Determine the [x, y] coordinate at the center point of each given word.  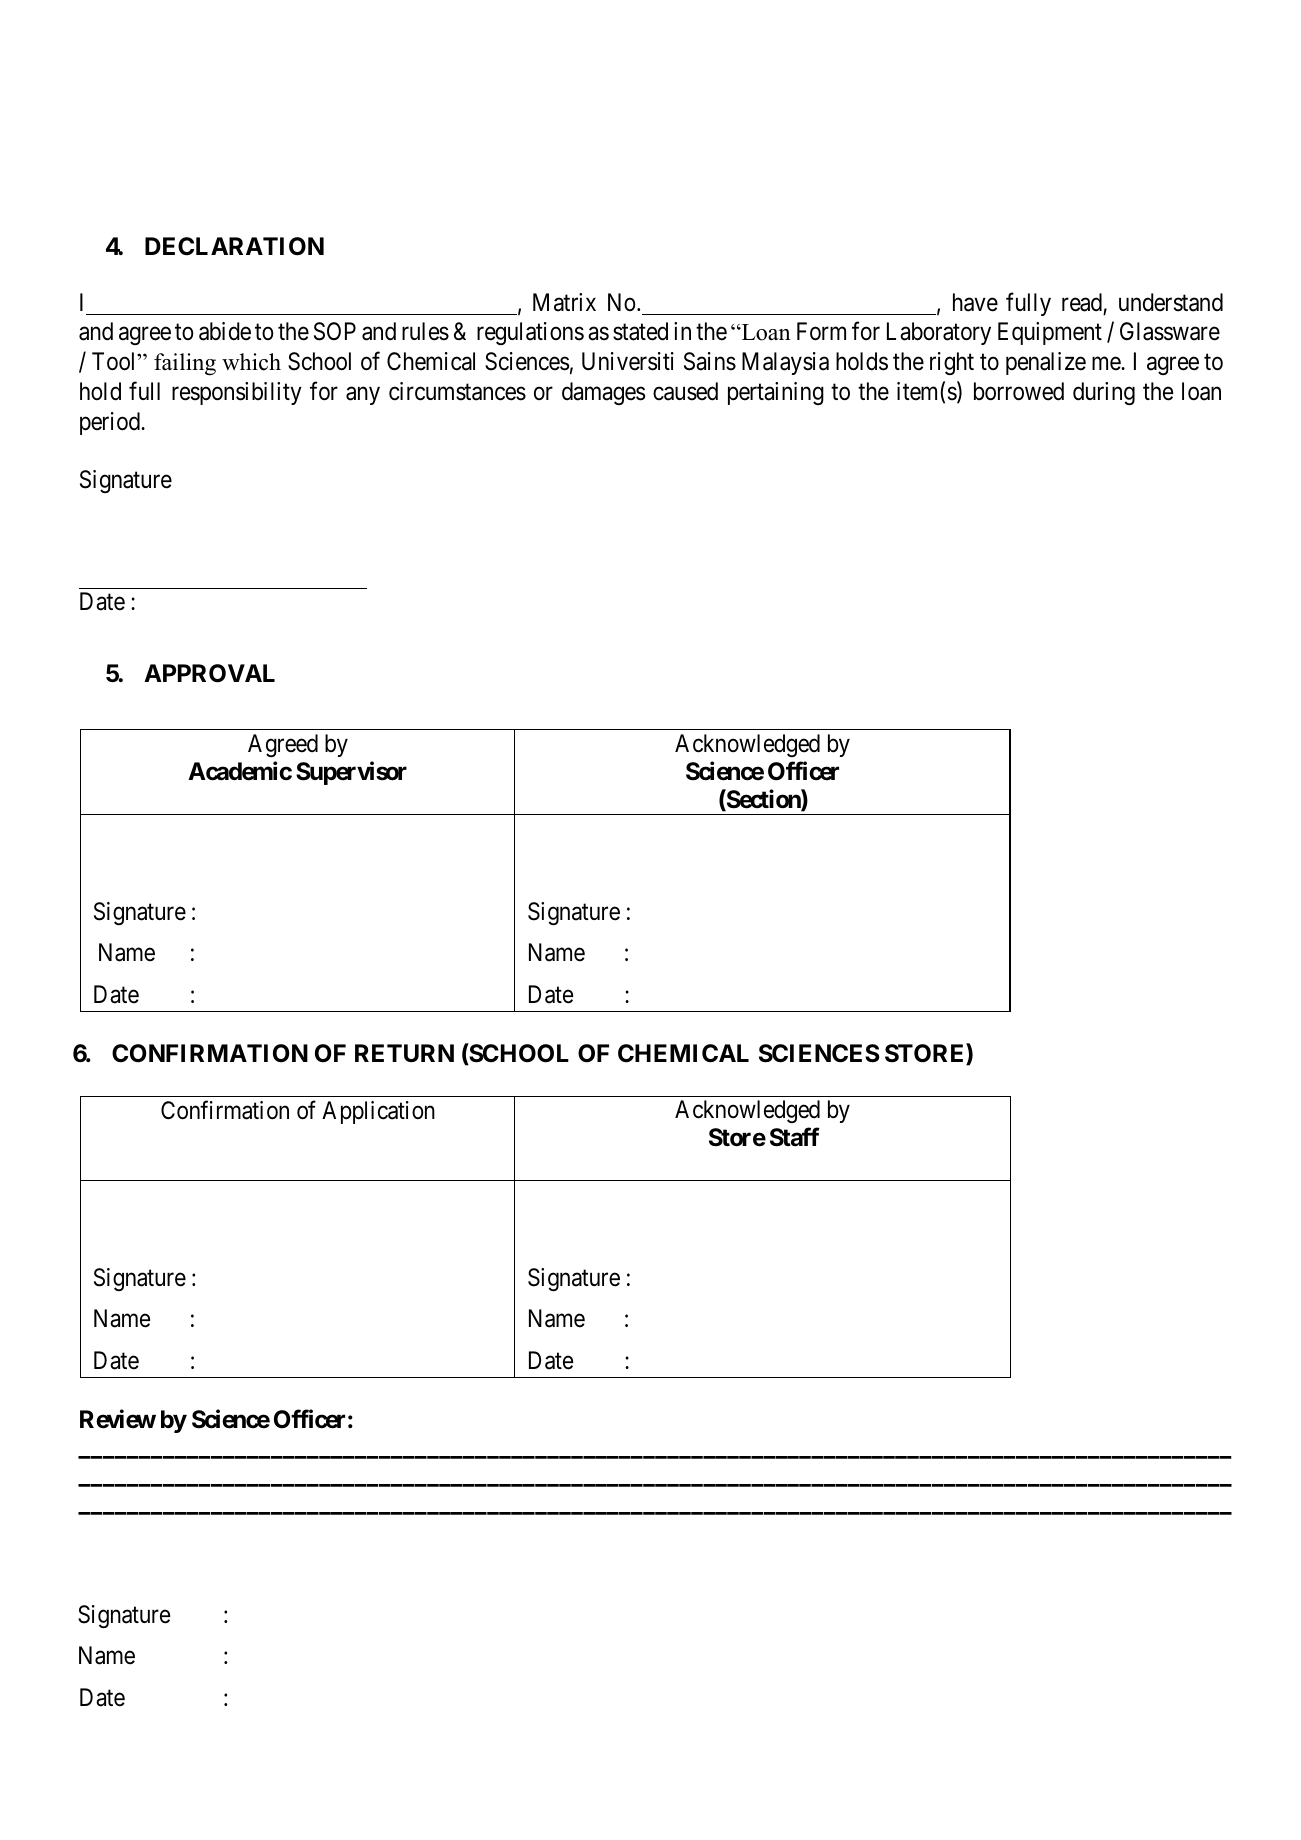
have [975, 302]
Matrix [564, 302]
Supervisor [351, 773]
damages [603, 393]
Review [118, 1419]
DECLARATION [234, 246]
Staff [795, 1137]
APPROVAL [209, 673]
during [1104, 393]
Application [378, 1112]
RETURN [404, 1053]
